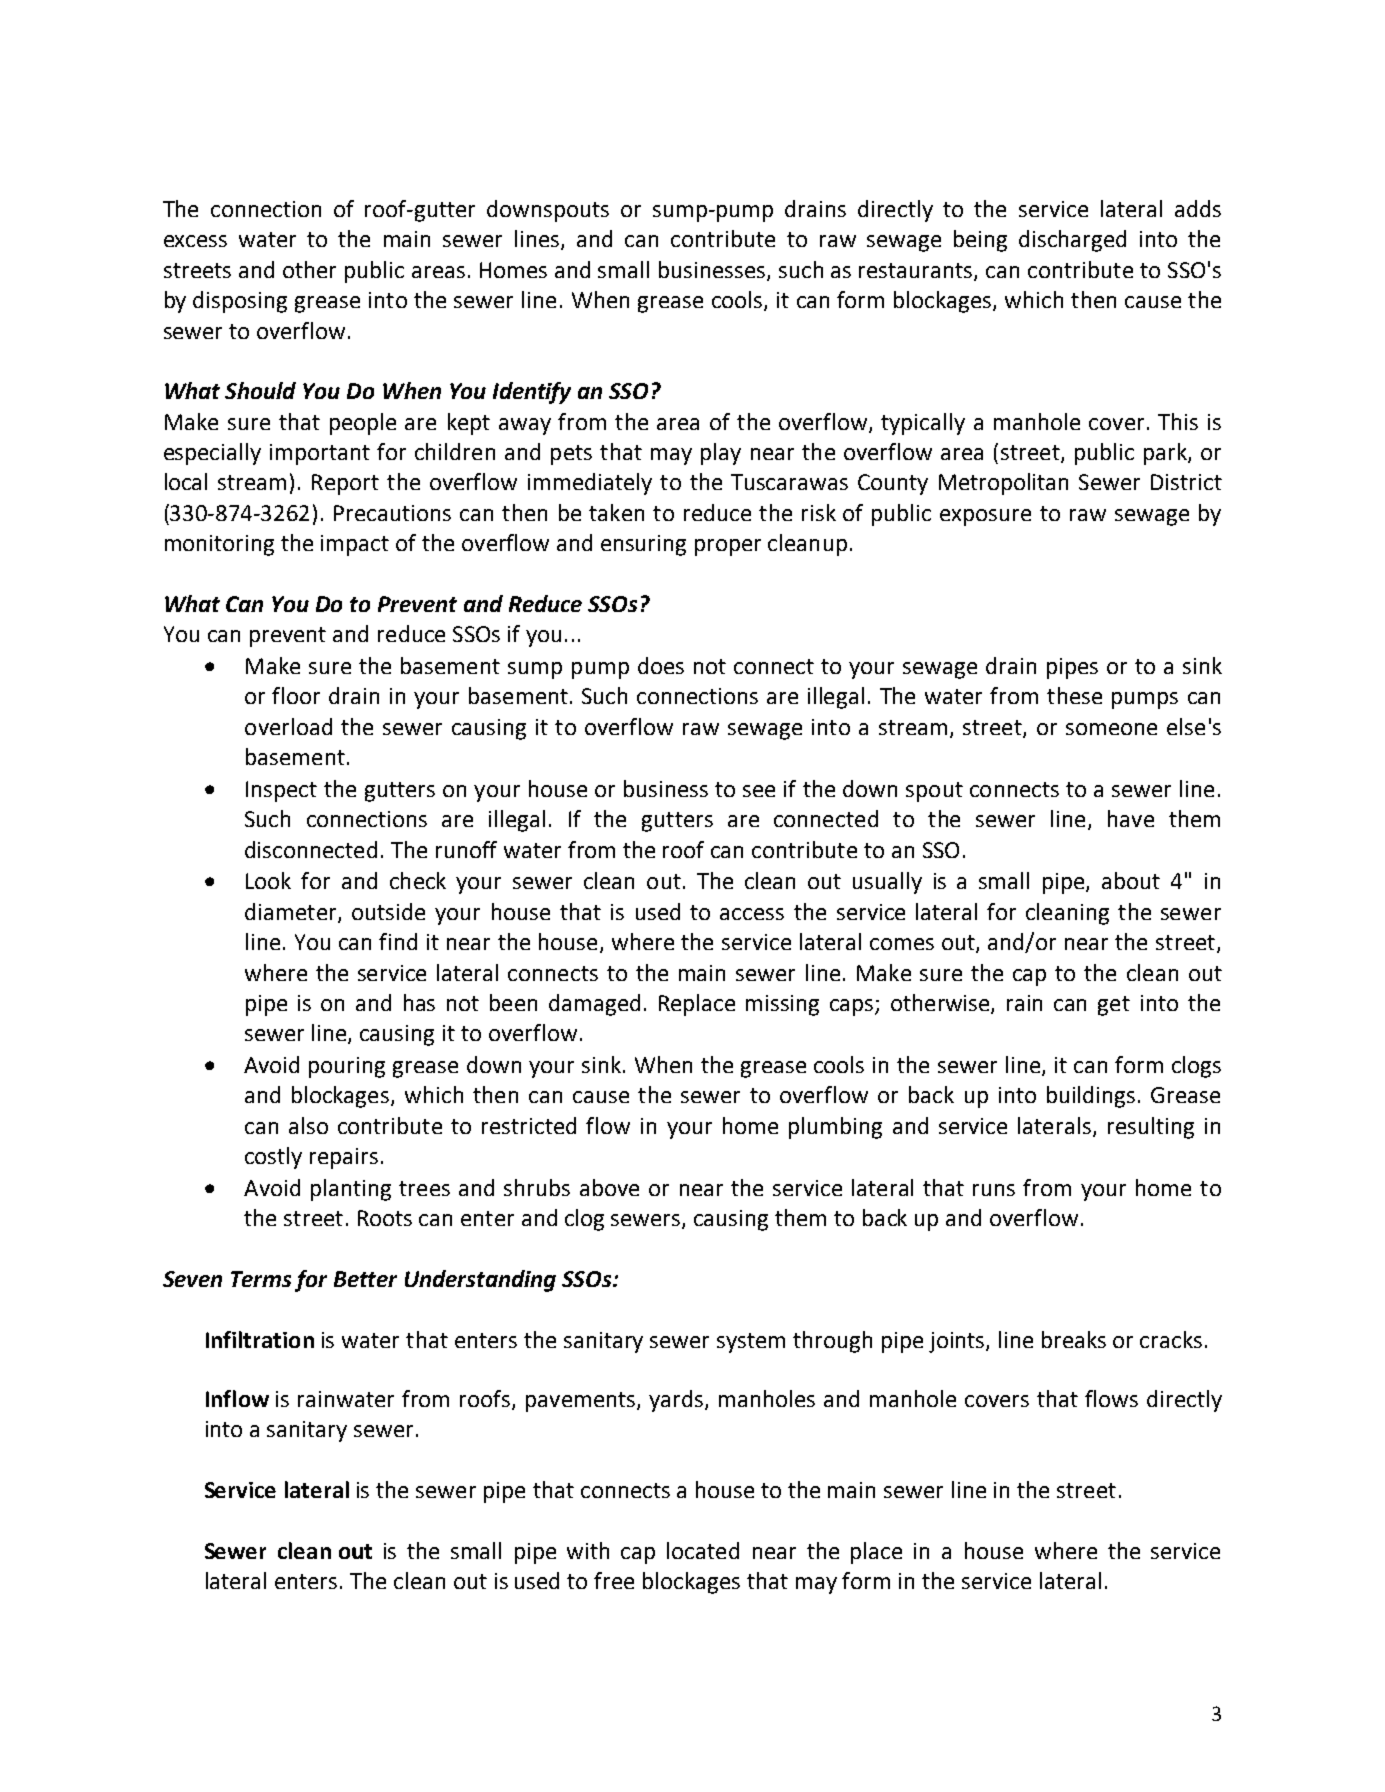  I want to click on Identify, so click(532, 393).
